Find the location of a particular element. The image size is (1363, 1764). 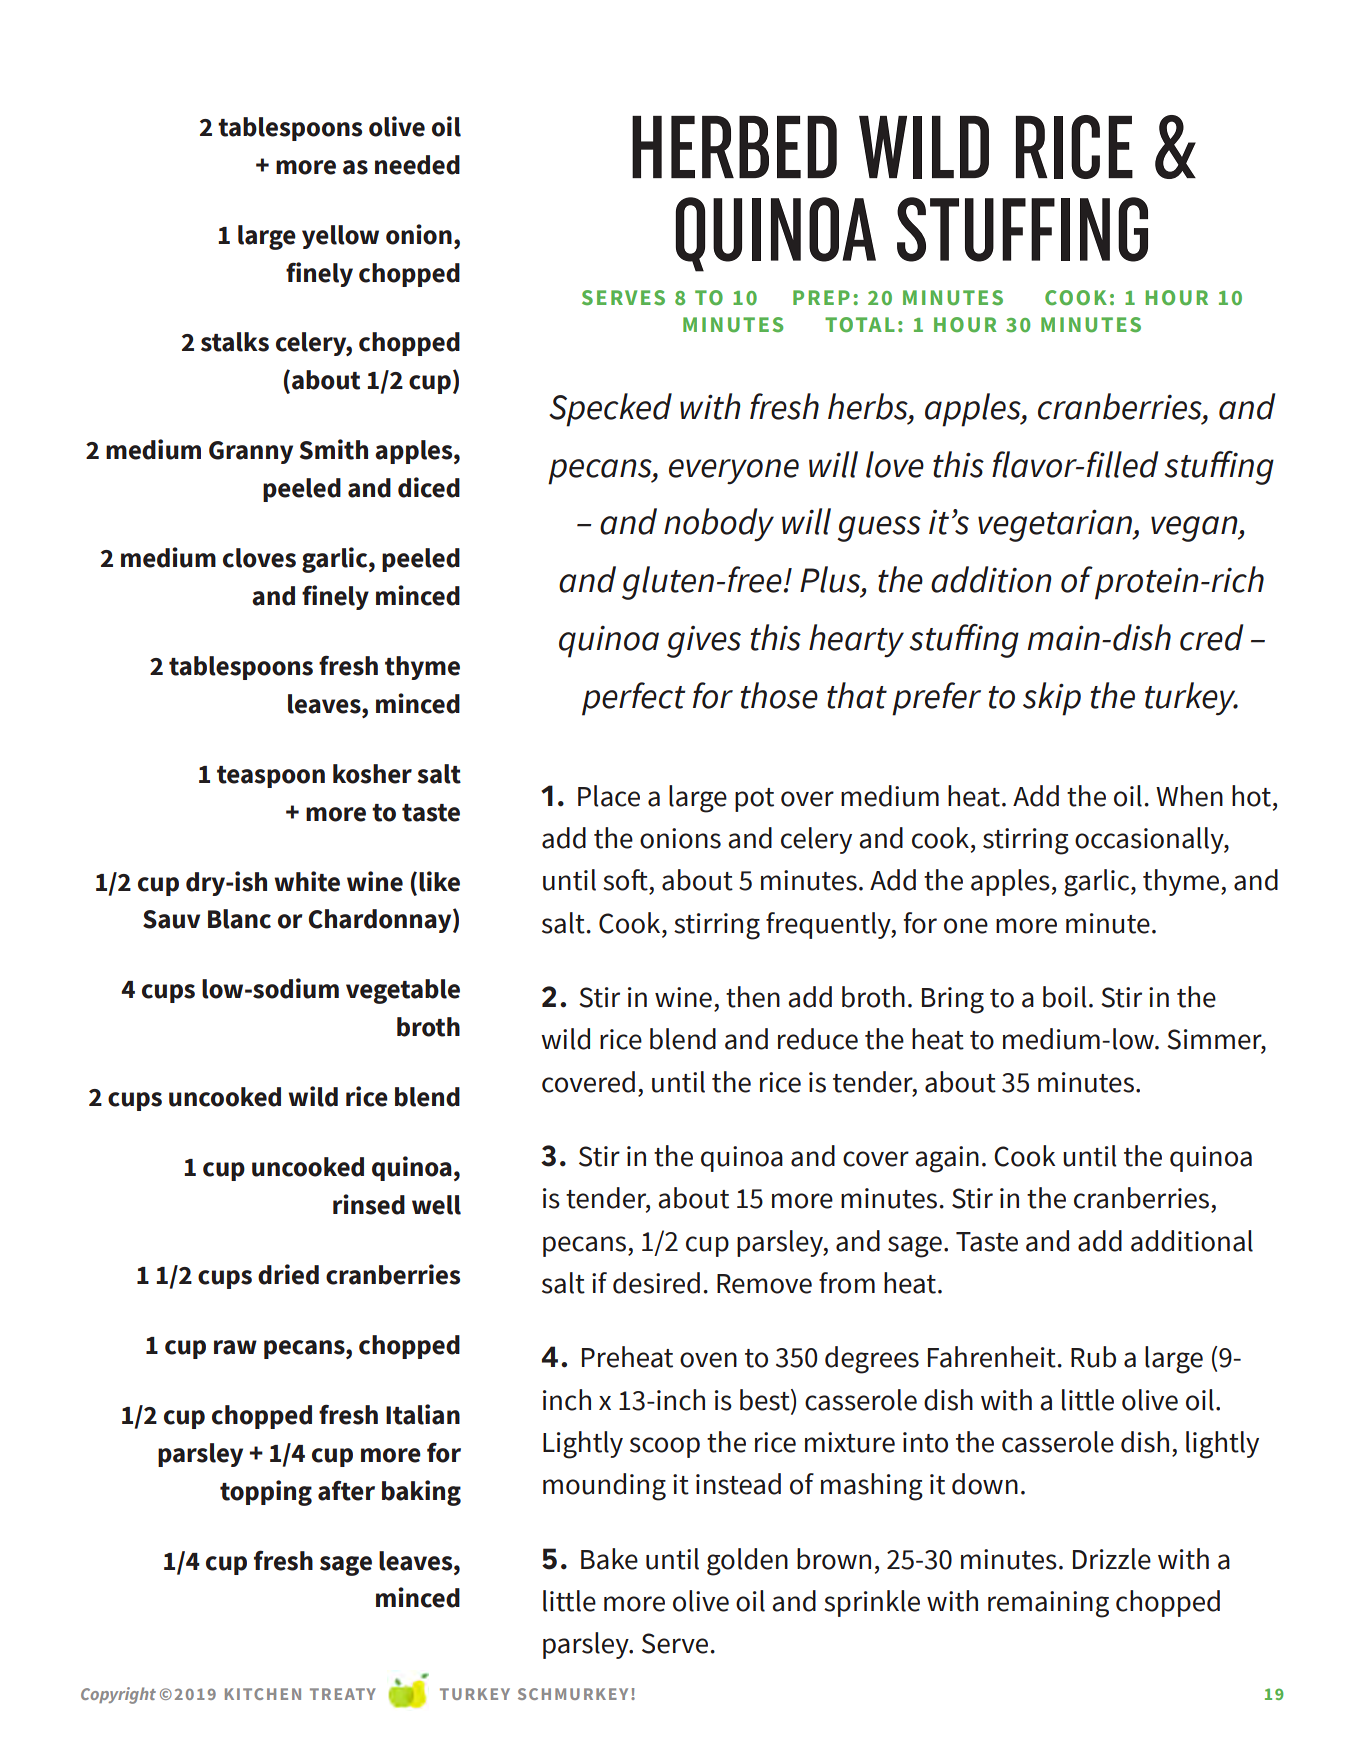

desired is located at coordinates (656, 1283).
